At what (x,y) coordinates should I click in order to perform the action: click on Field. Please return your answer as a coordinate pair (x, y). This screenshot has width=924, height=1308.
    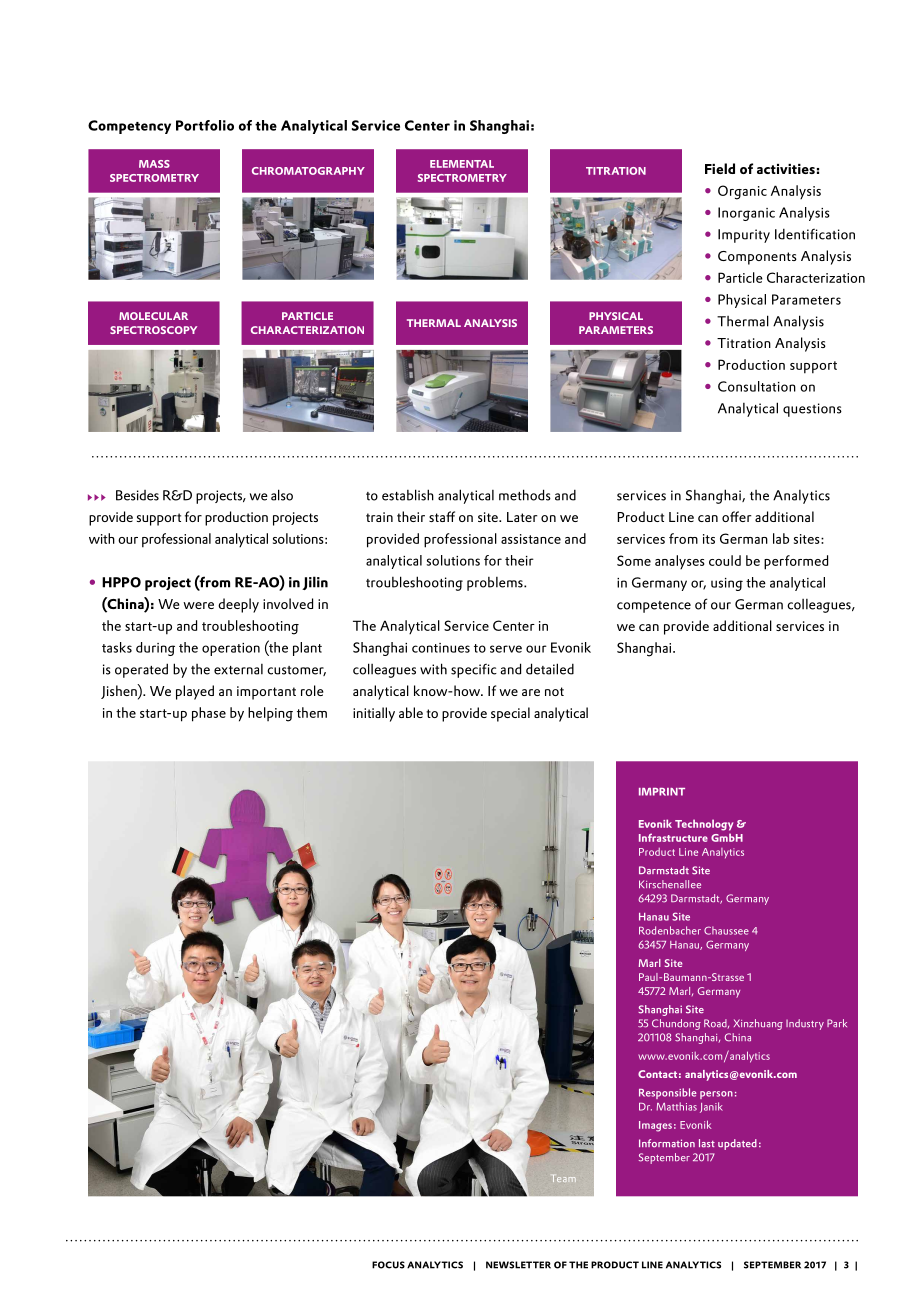
    Looking at the image, I should click on (720, 168).
